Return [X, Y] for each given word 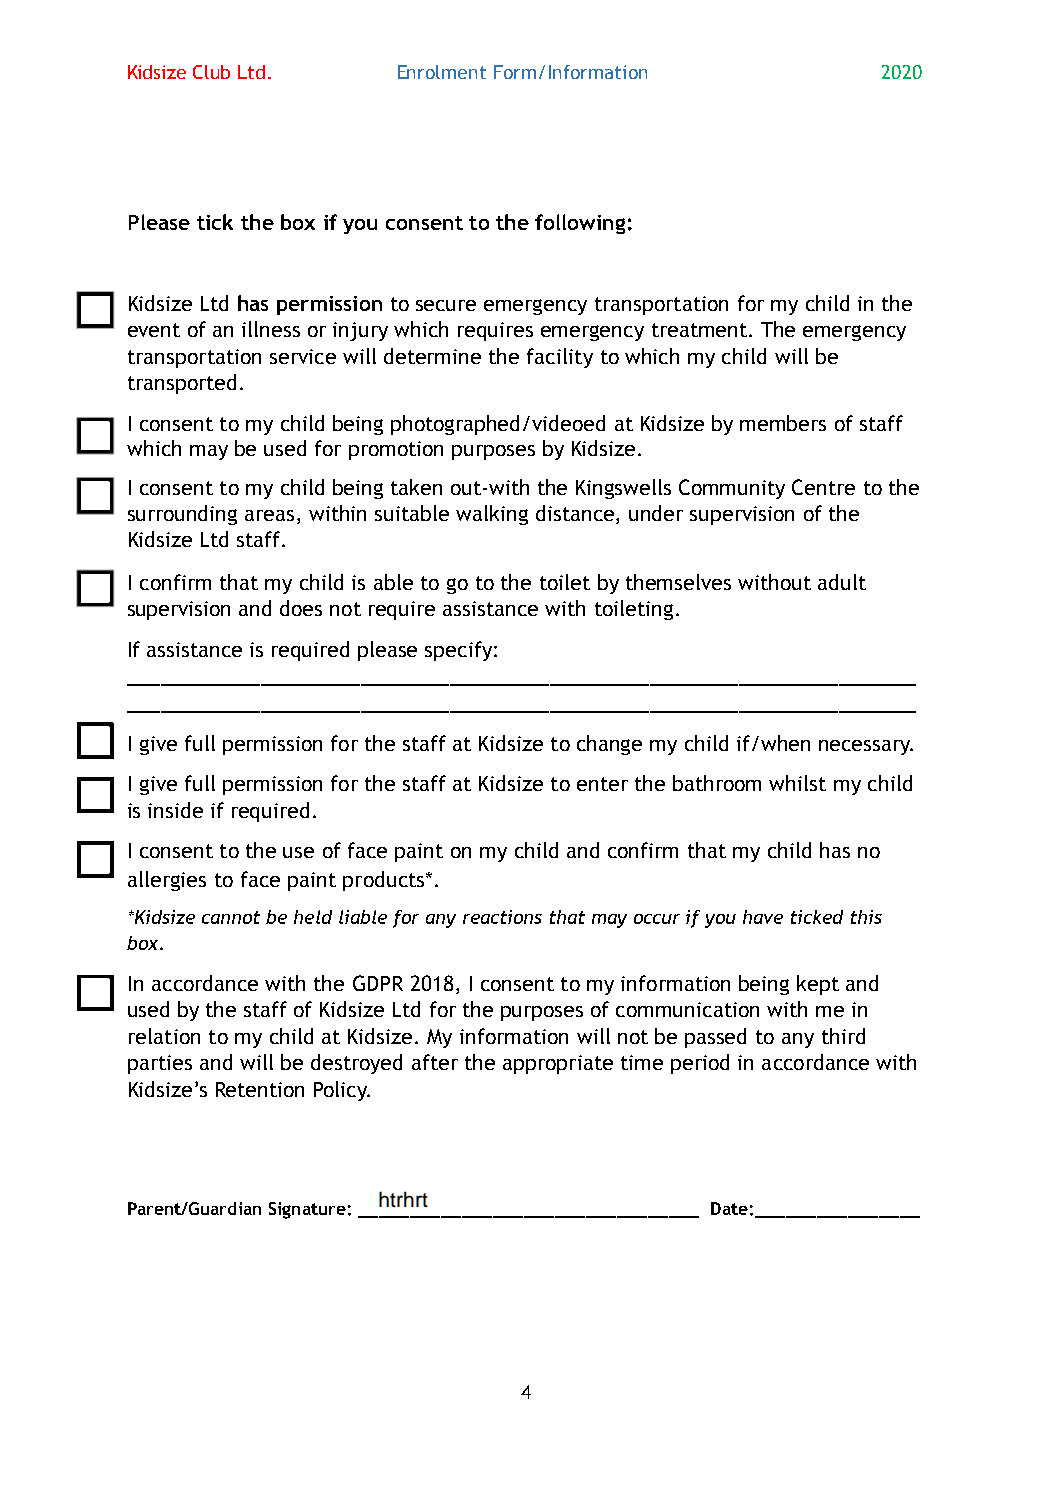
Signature [307, 1210]
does [301, 608]
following [580, 224]
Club [211, 72]
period [700, 1064]
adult [842, 582]
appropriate [558, 1064]
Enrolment [442, 72]
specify [458, 651]
